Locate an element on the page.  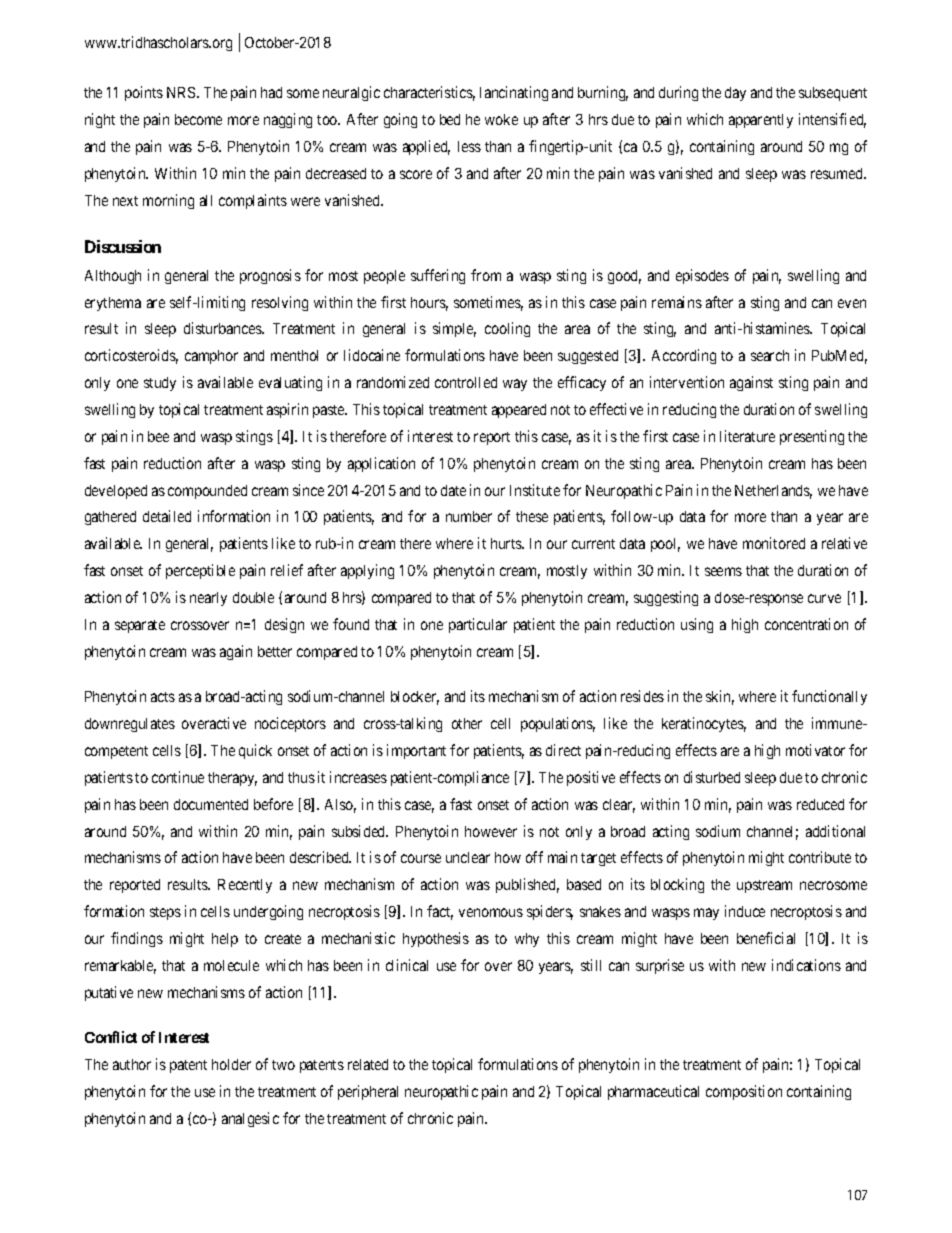
particular is located at coordinates (478, 625).
